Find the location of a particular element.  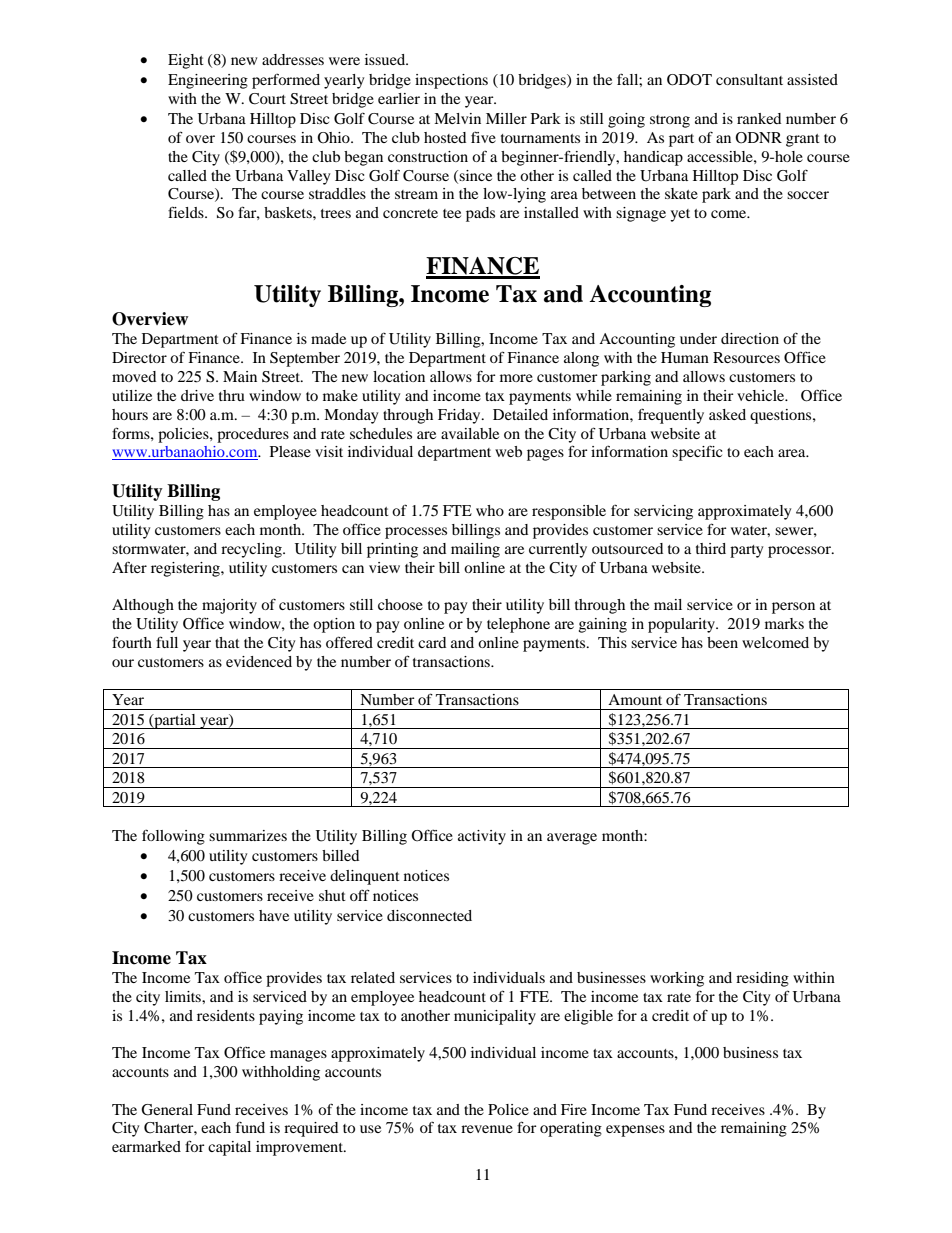

been is located at coordinates (722, 642).
